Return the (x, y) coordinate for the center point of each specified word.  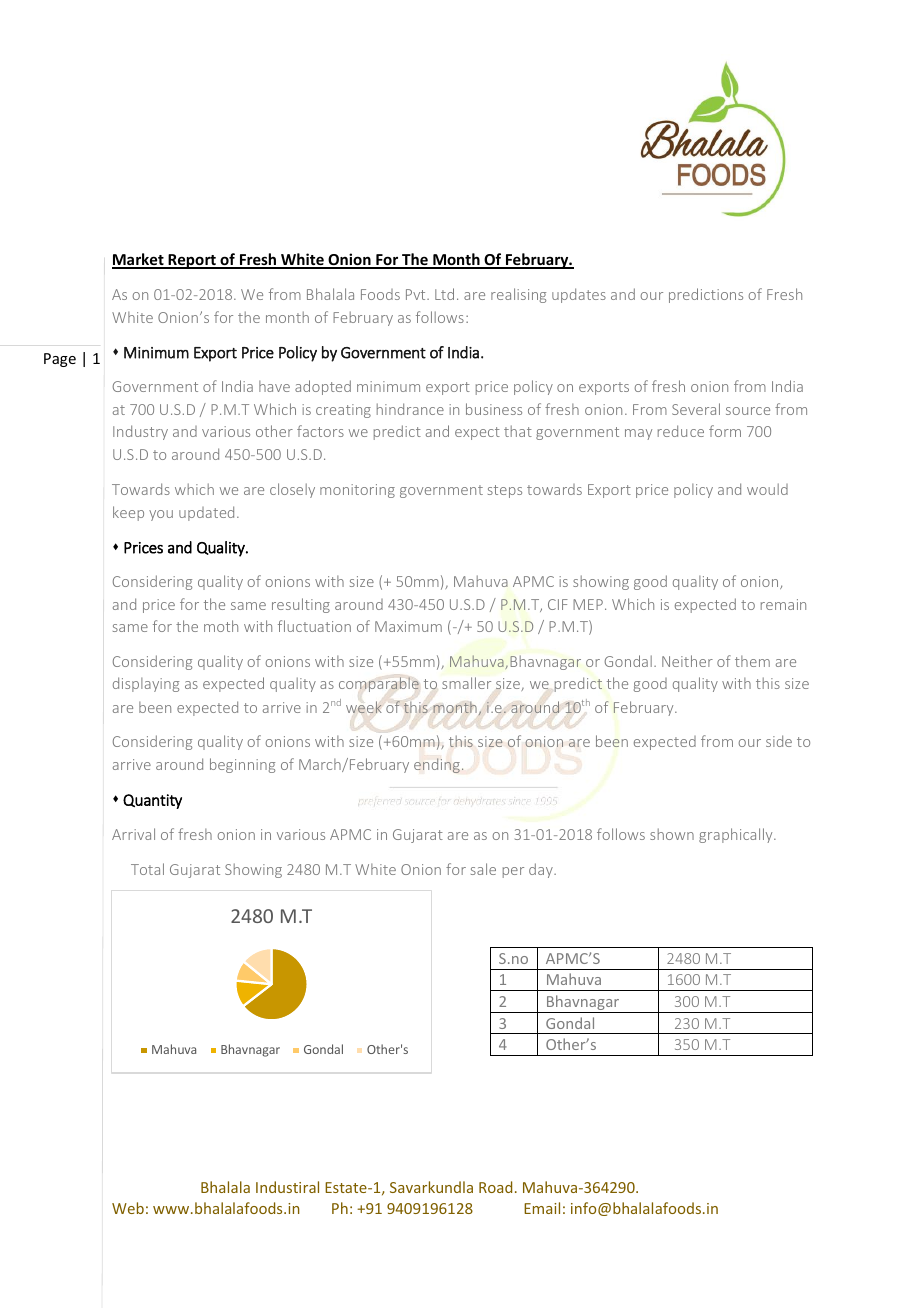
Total (147, 869)
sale (483, 869)
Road (495, 1187)
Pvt (417, 294)
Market (139, 260)
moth (221, 626)
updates (579, 295)
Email (542, 1208)
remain (783, 604)
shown (672, 834)
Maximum (408, 626)
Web (128, 1208)
